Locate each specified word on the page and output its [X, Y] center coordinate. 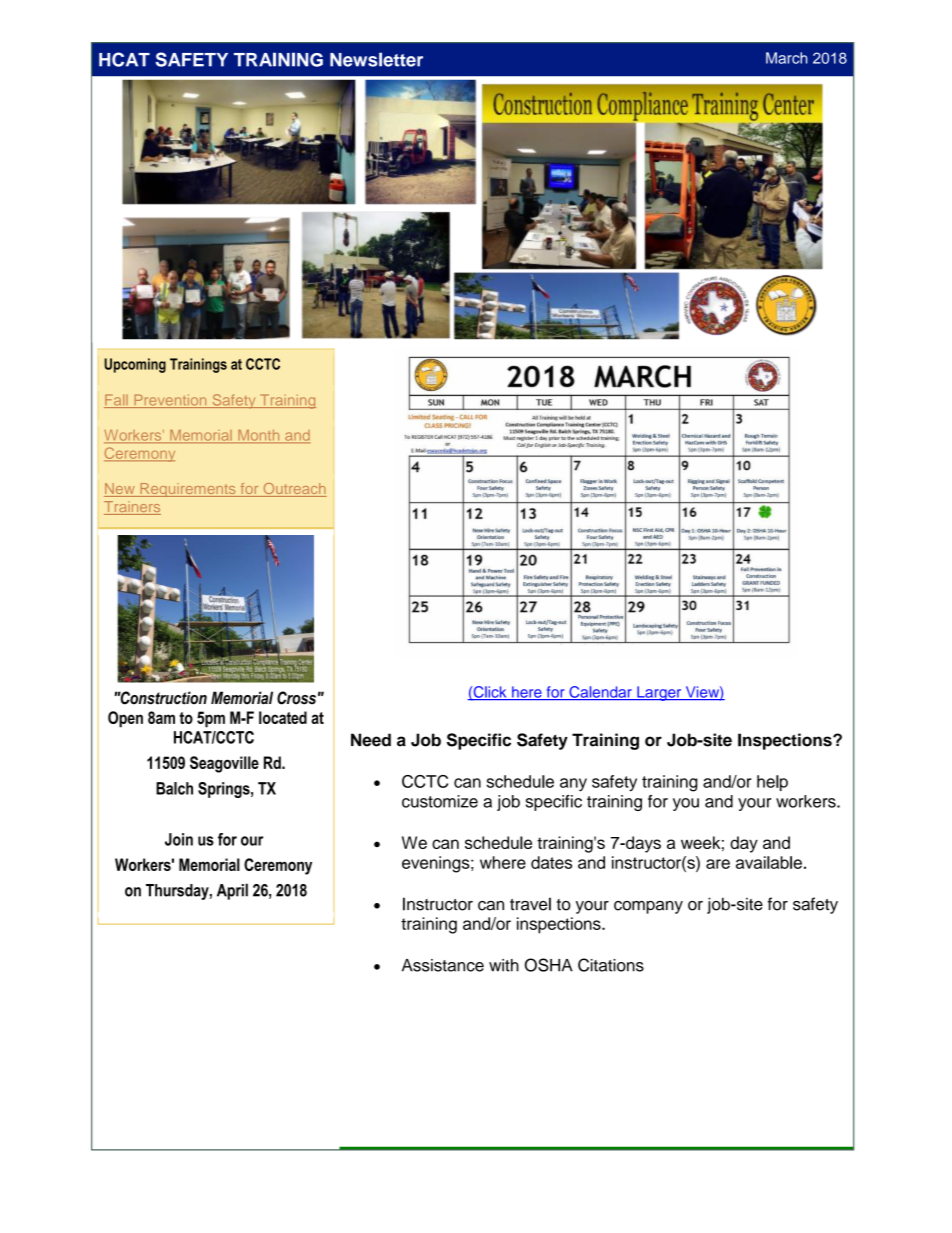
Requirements [188, 490]
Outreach [294, 490]
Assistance [443, 965]
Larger [659, 693]
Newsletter [376, 59]
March [786, 58]
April [232, 891]
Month [259, 436]
